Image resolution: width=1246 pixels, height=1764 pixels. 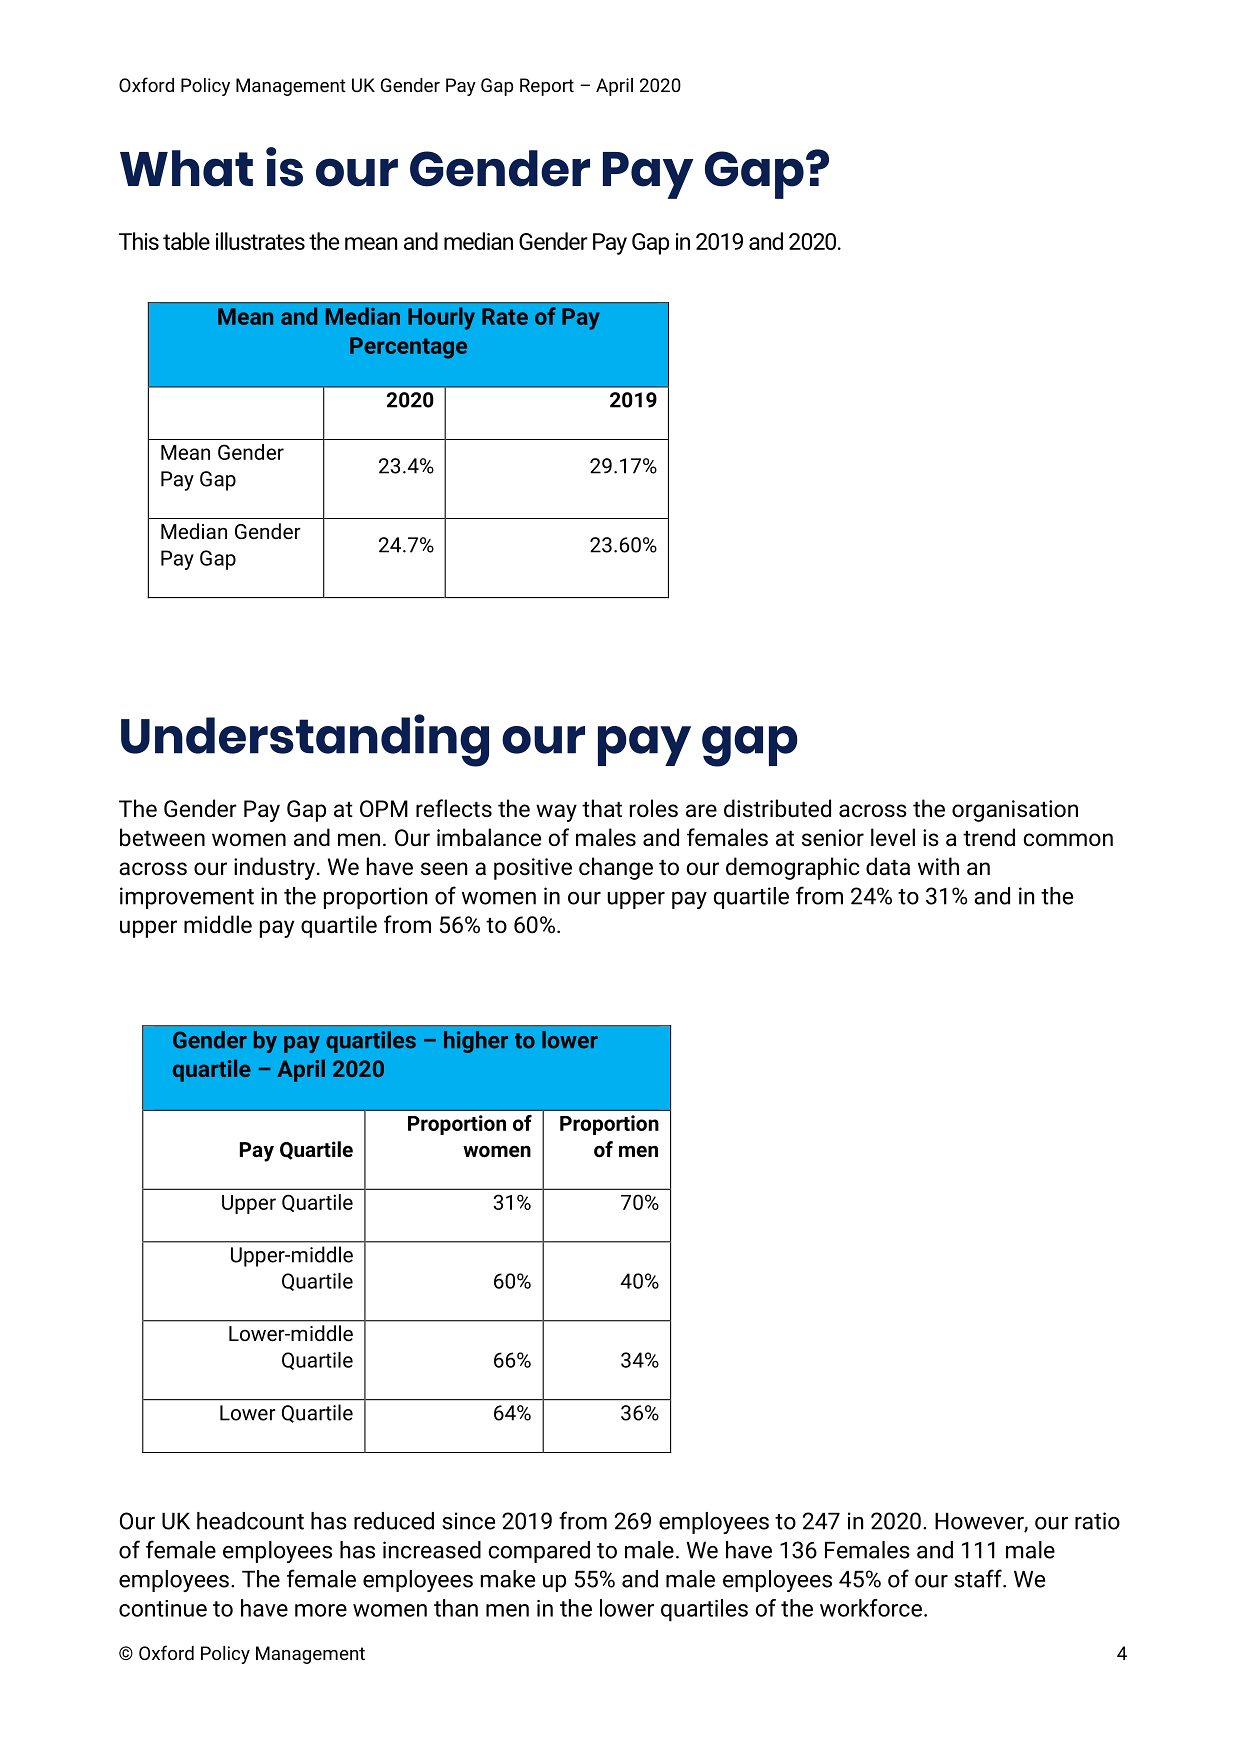 I want to click on staff, so click(x=979, y=1578).
